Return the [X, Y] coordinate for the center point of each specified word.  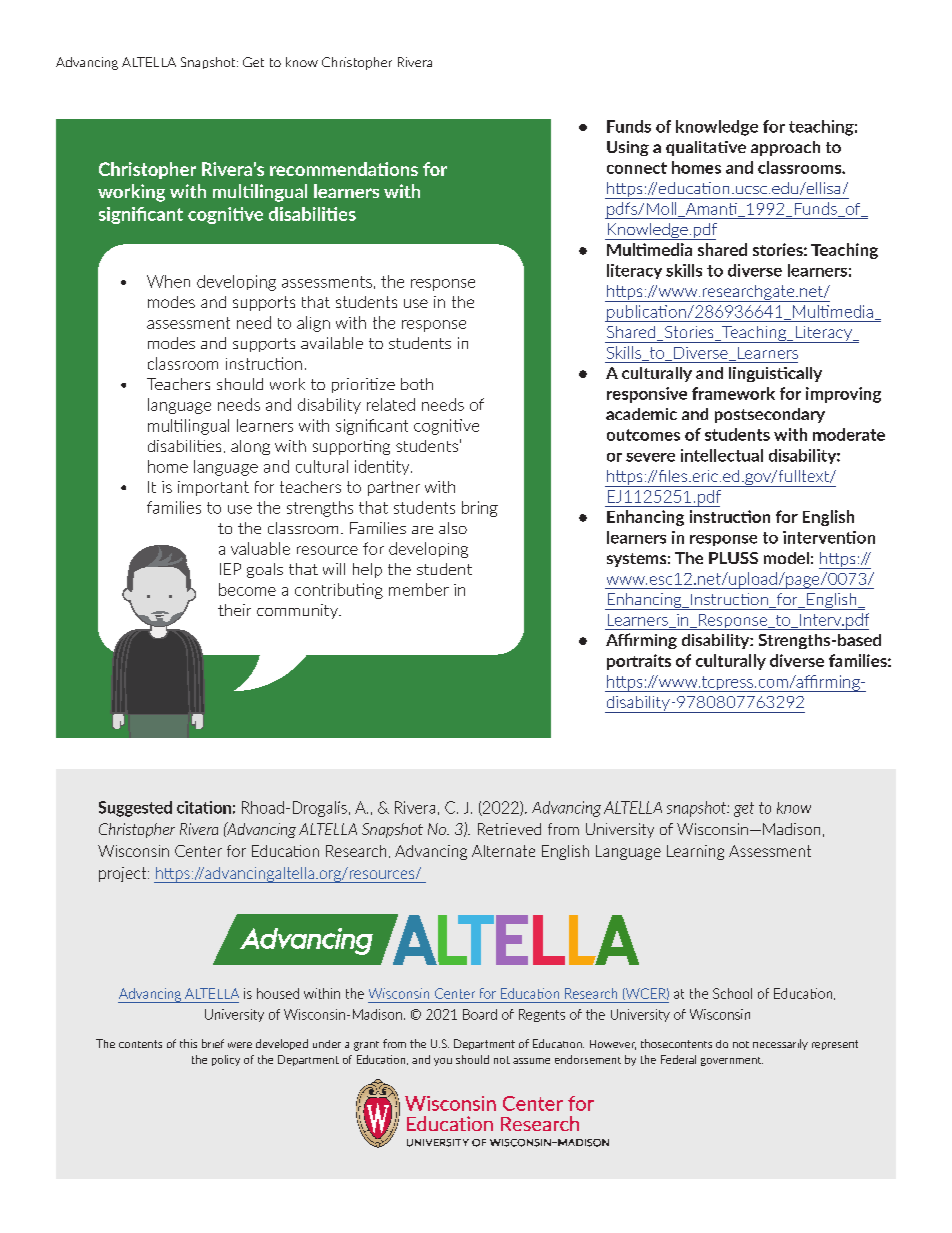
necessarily [780, 1044]
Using [628, 148]
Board [480, 1014]
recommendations [344, 169]
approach [785, 148]
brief [213, 1043]
